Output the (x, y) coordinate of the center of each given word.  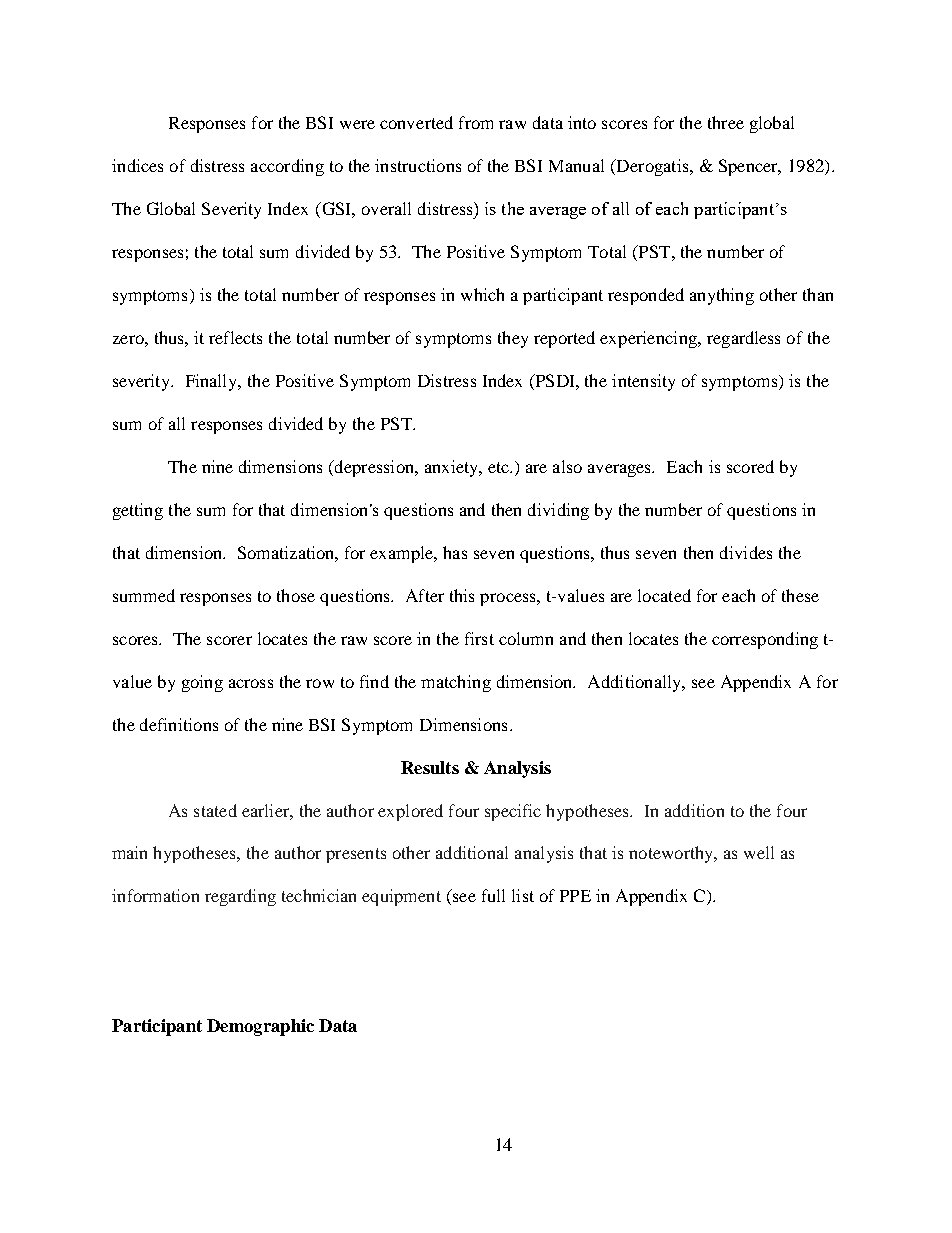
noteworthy (672, 854)
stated (215, 810)
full (493, 895)
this (462, 595)
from (476, 122)
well (759, 852)
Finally (213, 382)
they (513, 339)
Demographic (260, 1027)
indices (137, 165)
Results (430, 767)
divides (746, 552)
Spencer (749, 167)
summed (144, 595)
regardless (743, 339)
